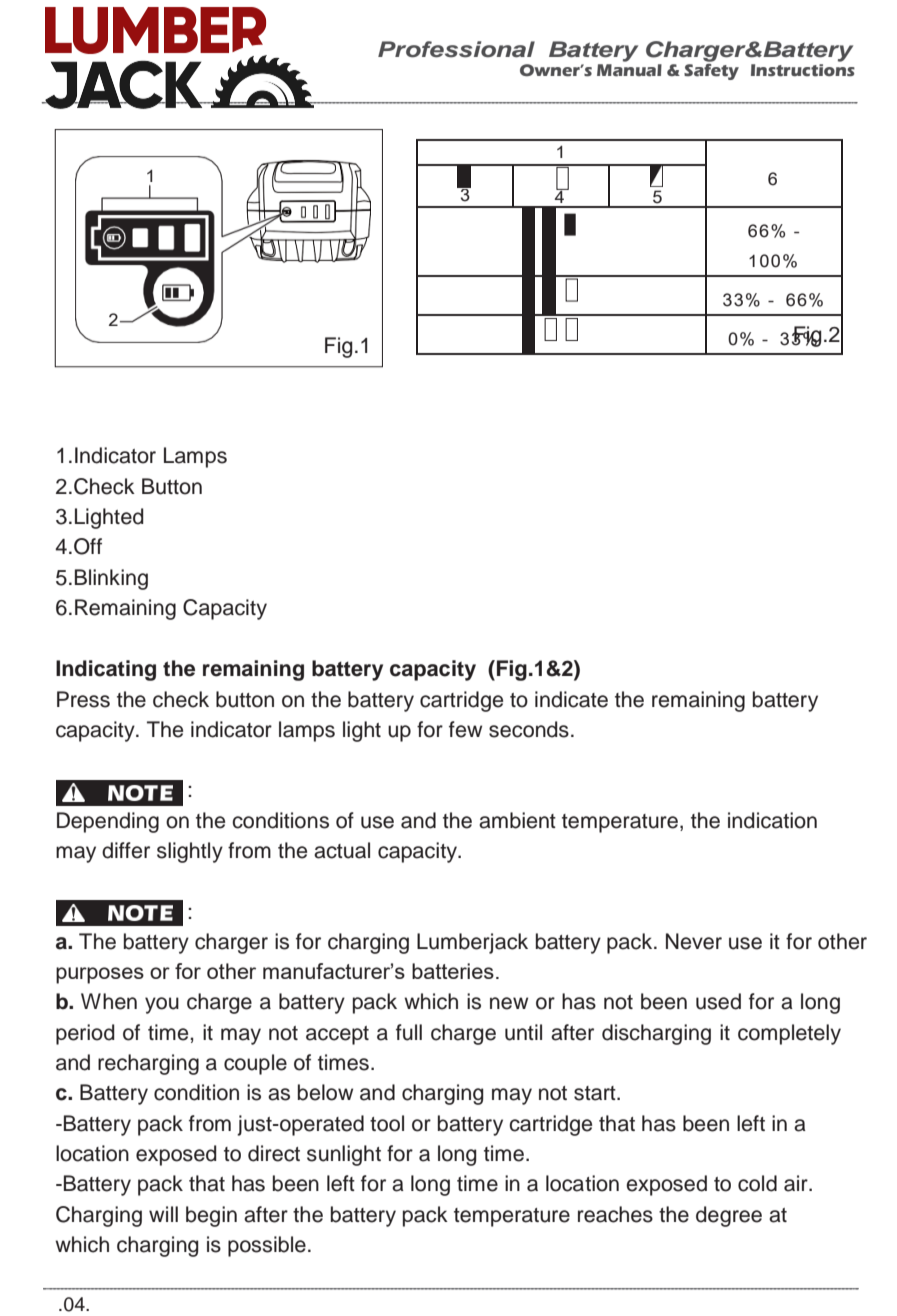 This screenshot has height=1316, width=897. I want to click on Manual, so click(629, 70).
